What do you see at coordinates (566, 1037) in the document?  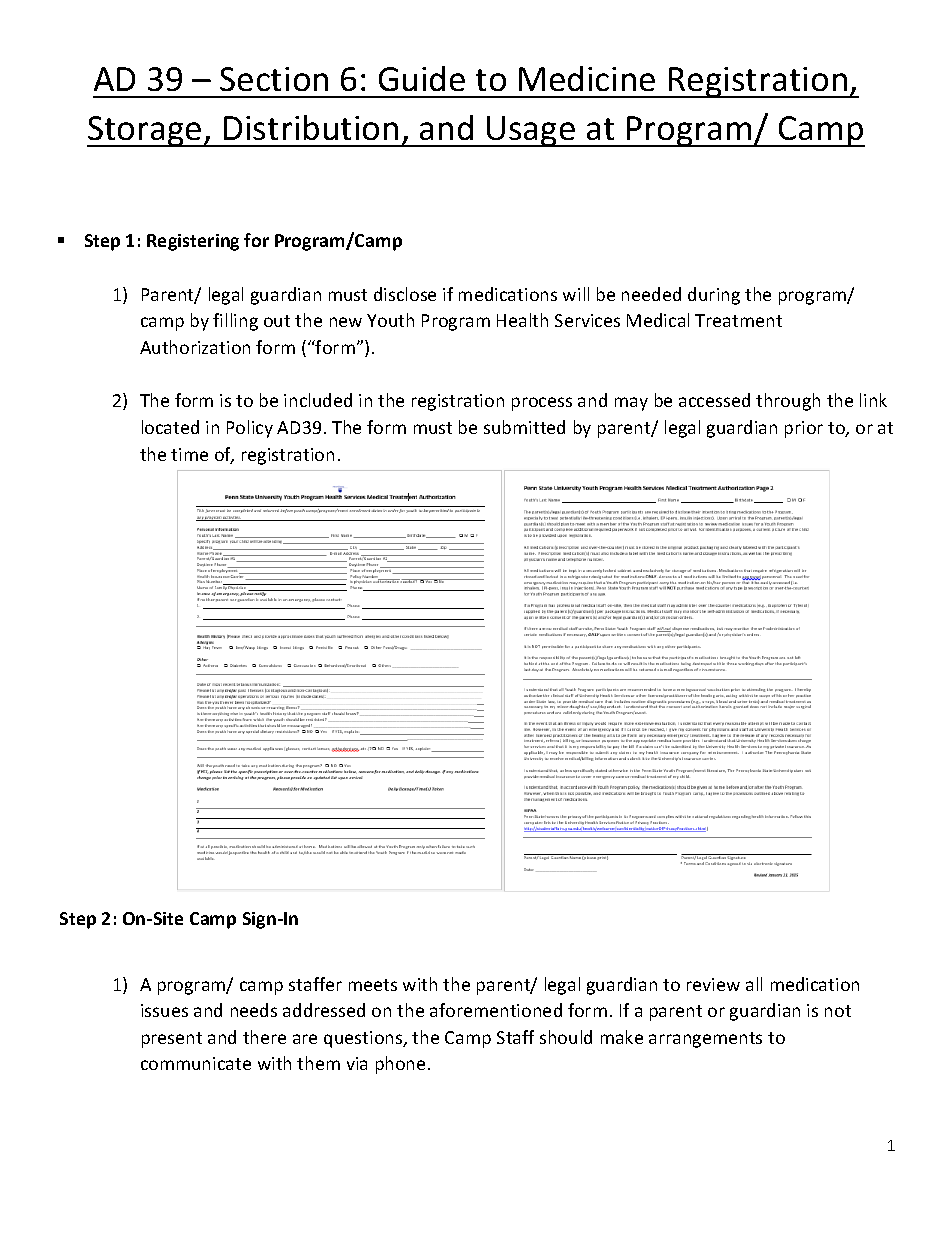 I see `should` at bounding box center [566, 1037].
